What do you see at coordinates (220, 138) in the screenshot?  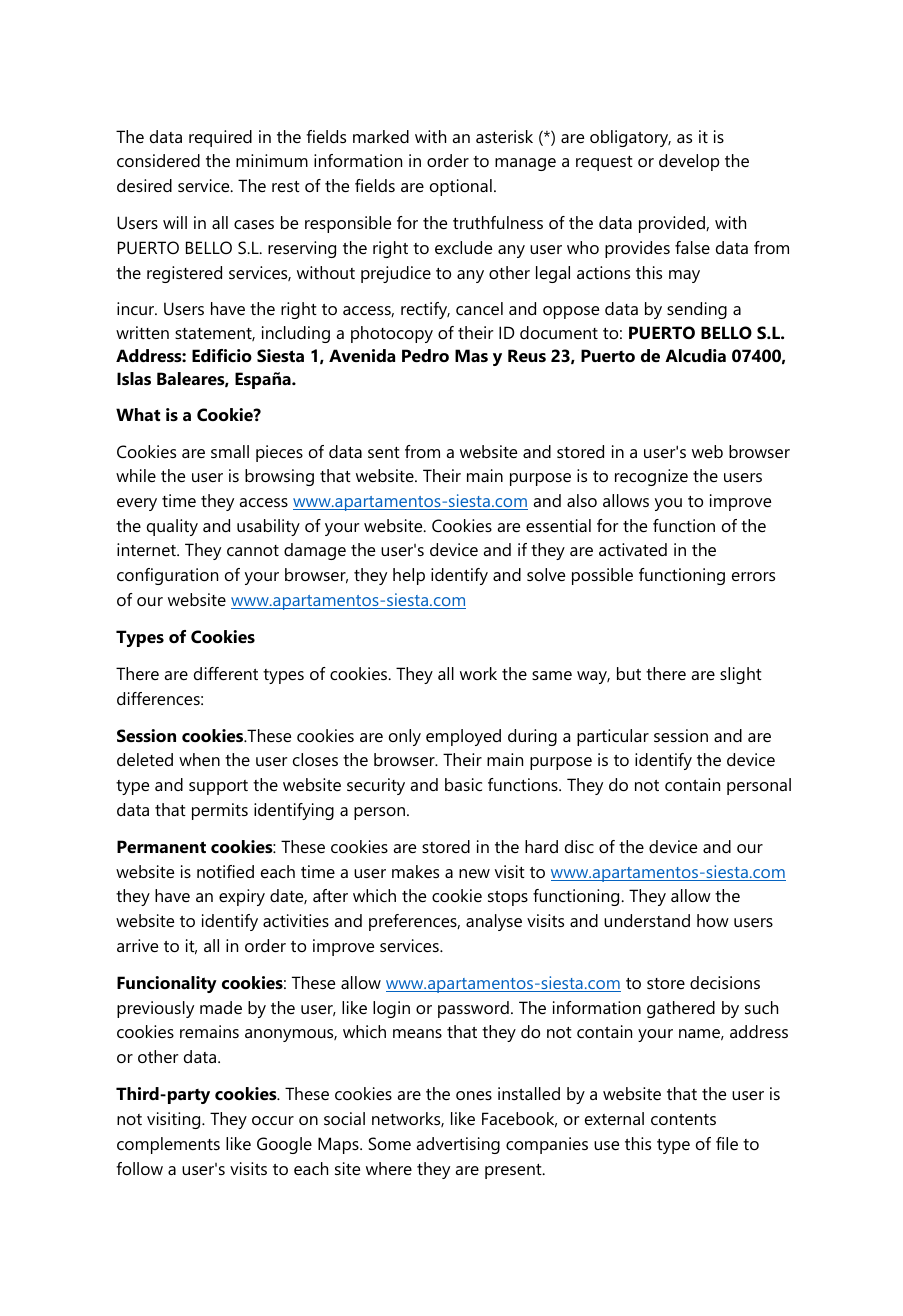 I see `required` at bounding box center [220, 138].
